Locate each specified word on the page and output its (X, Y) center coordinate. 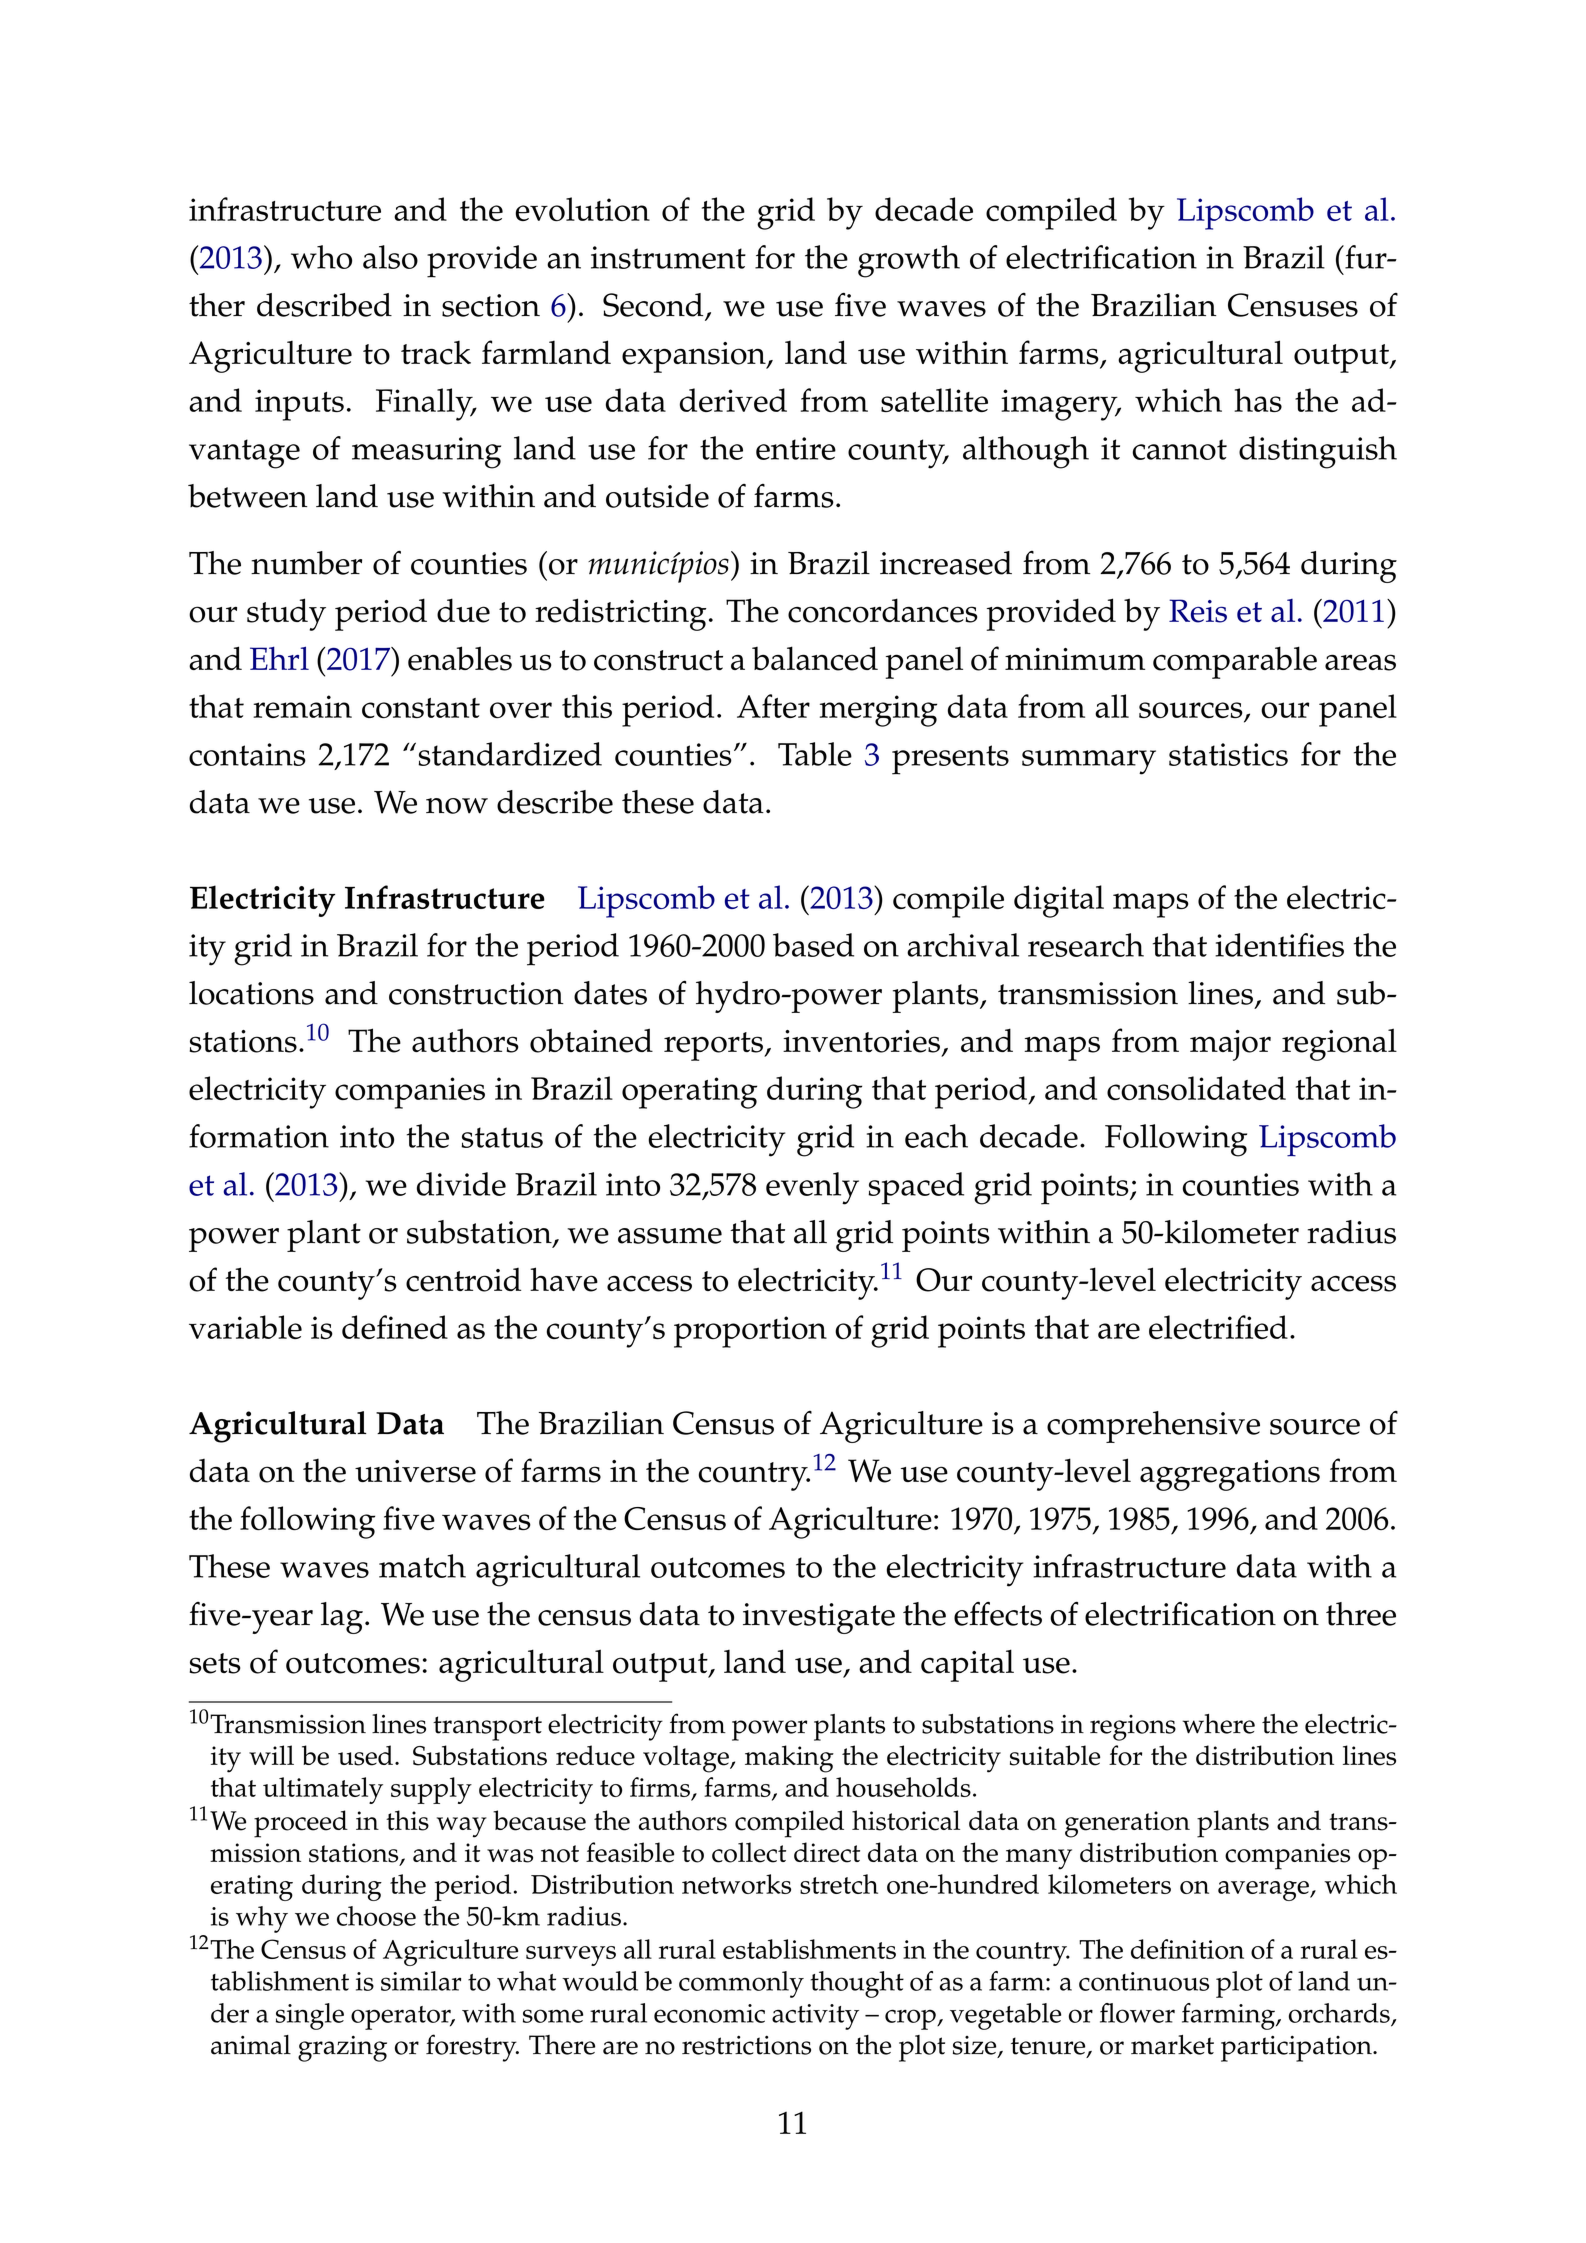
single (310, 2016)
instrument (668, 257)
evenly (812, 1188)
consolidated (1196, 1088)
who (321, 257)
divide (461, 1184)
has (1258, 400)
